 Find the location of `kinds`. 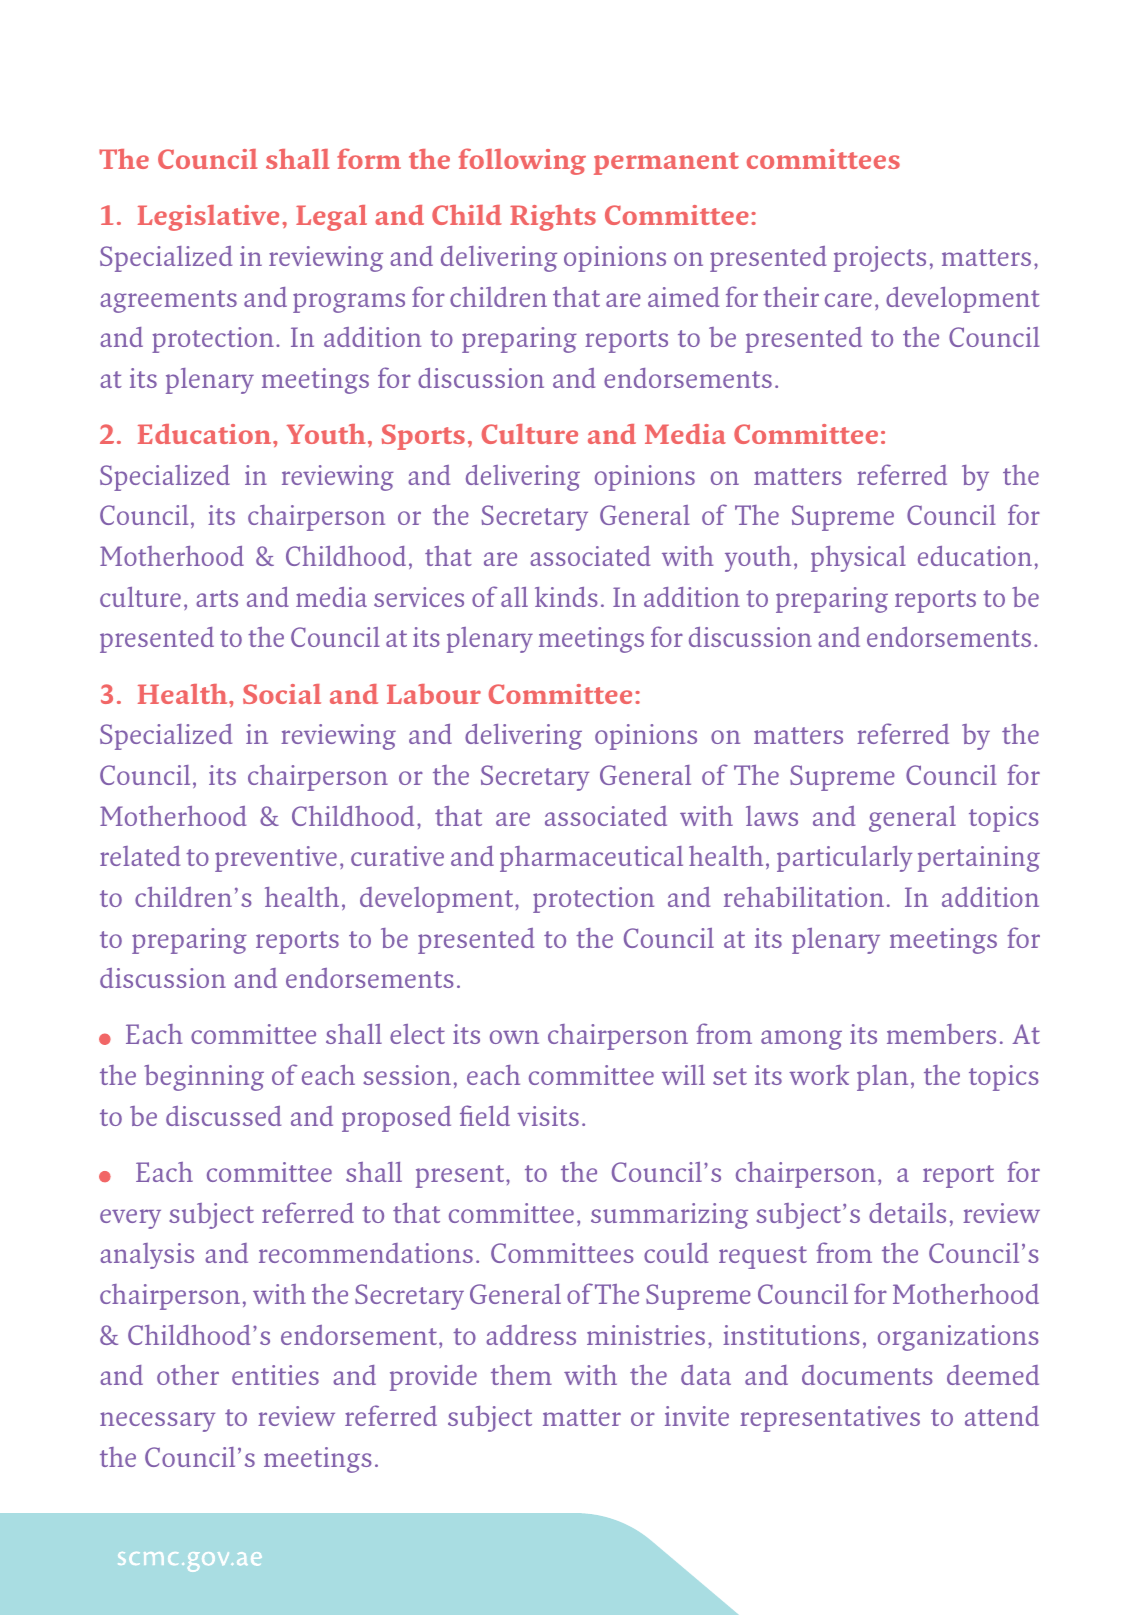

kinds is located at coordinates (566, 597).
